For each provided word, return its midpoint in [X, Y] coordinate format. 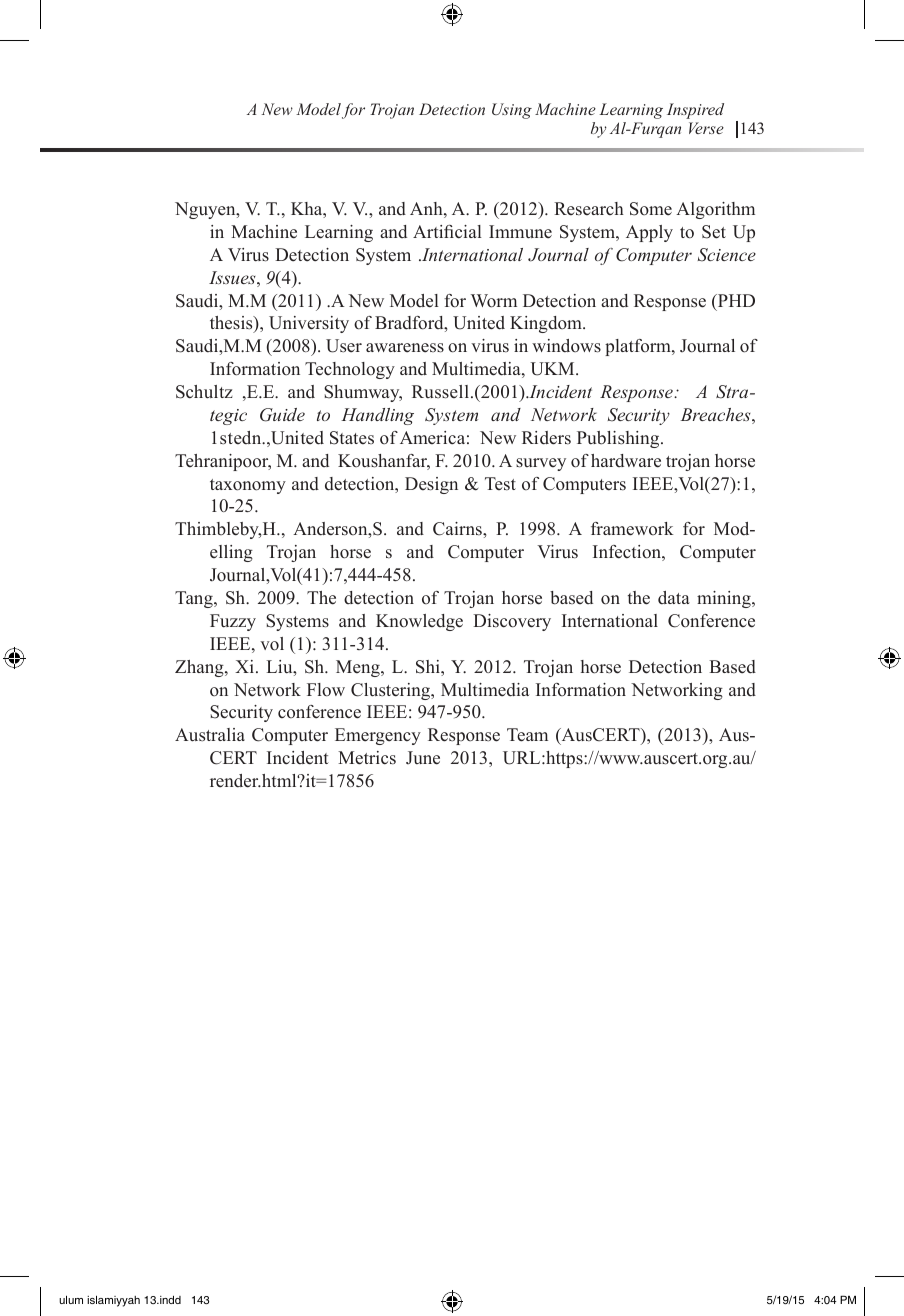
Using [512, 111]
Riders [546, 438]
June [423, 758]
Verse [706, 128]
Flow [326, 690]
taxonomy [248, 486]
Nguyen [206, 210]
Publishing [619, 439]
